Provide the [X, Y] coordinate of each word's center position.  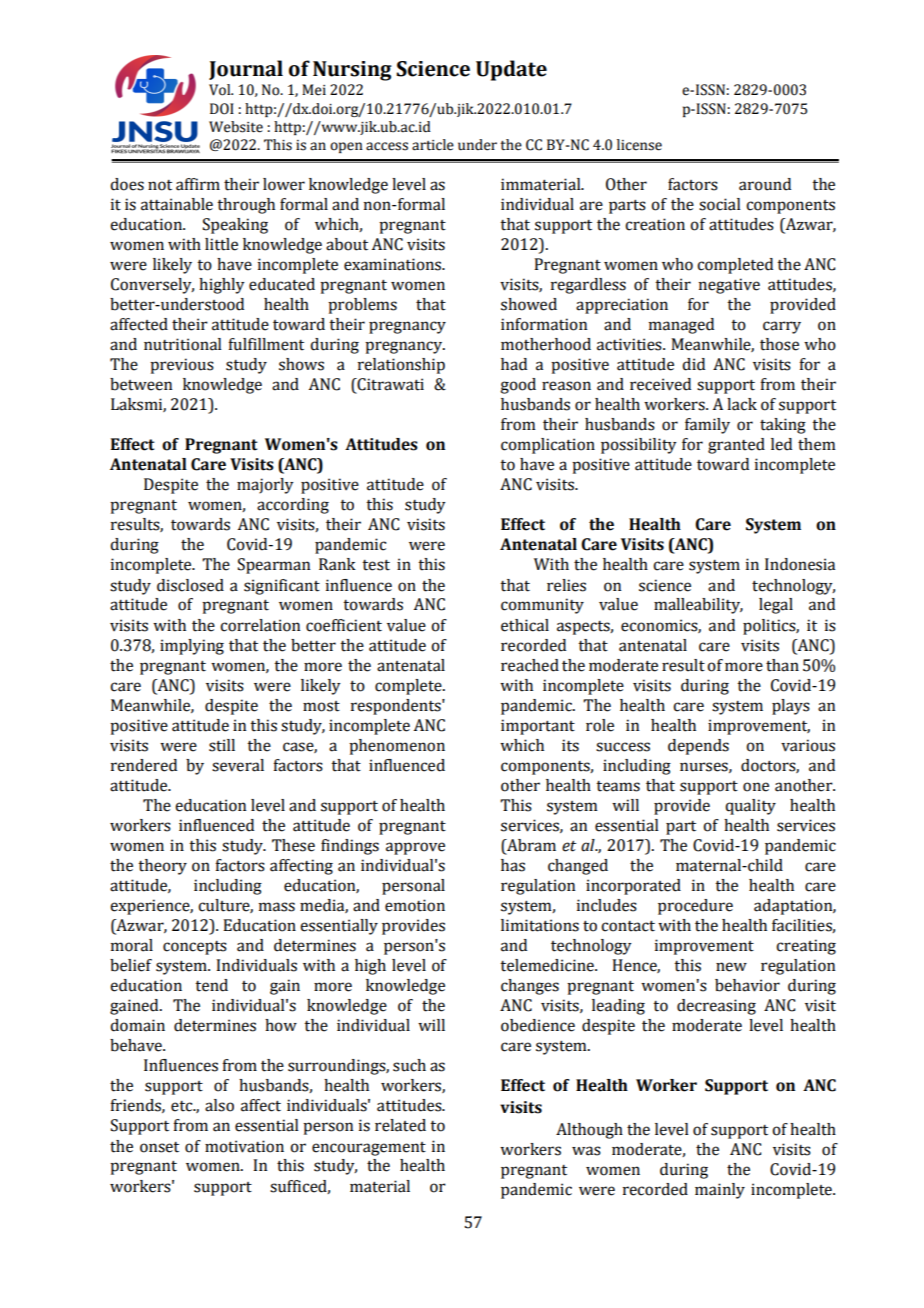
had [514, 364]
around [765, 184]
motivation [244, 1146]
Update [511, 70]
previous [182, 366]
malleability [698, 606]
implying [192, 647]
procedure [695, 907]
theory [162, 867]
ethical [525, 625]
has [513, 865]
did [693, 364]
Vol [221, 90]
